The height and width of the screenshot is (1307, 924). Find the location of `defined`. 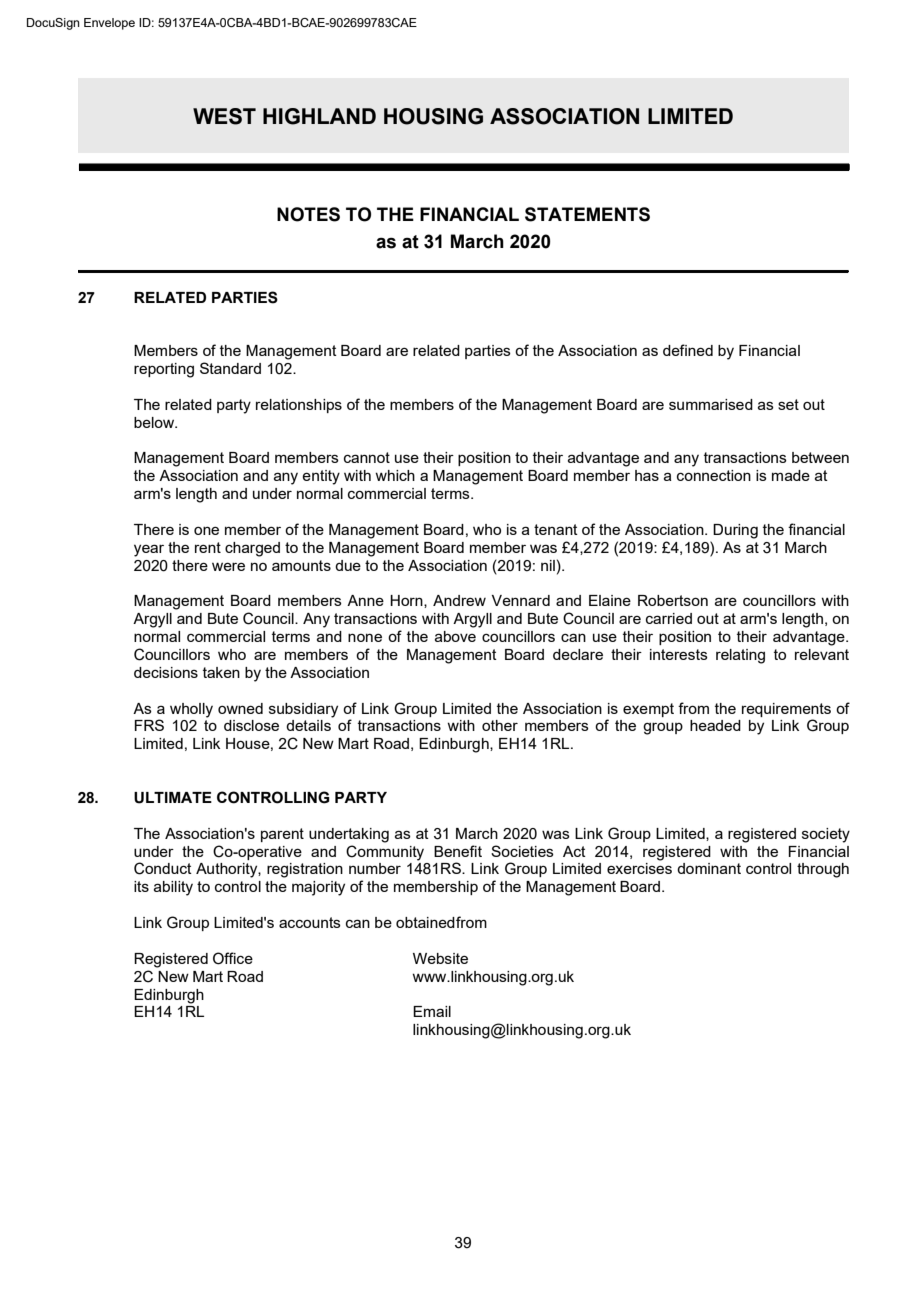

defined is located at coordinates (688, 350).
